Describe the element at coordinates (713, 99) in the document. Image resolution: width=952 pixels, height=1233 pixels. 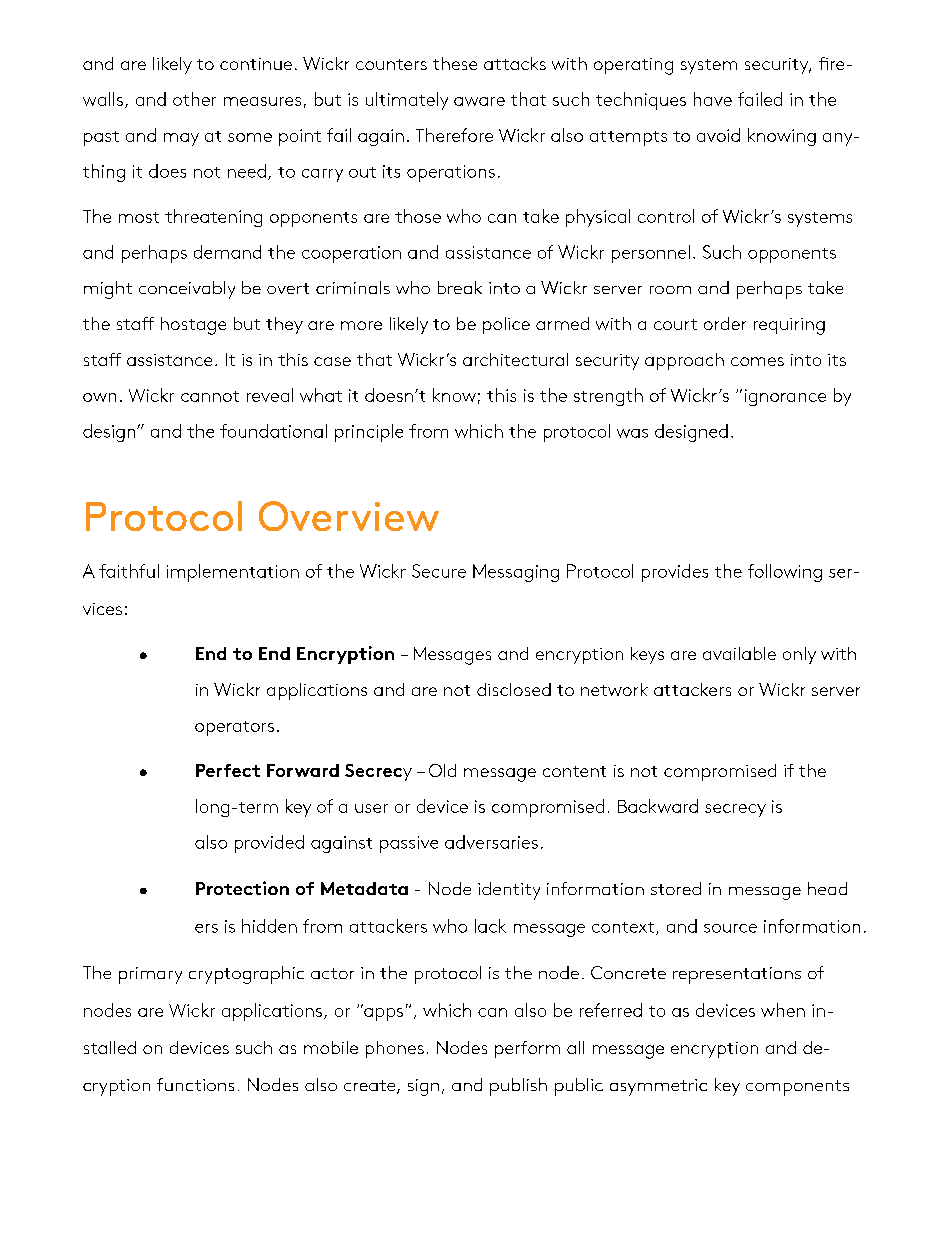
I see `have` at that location.
